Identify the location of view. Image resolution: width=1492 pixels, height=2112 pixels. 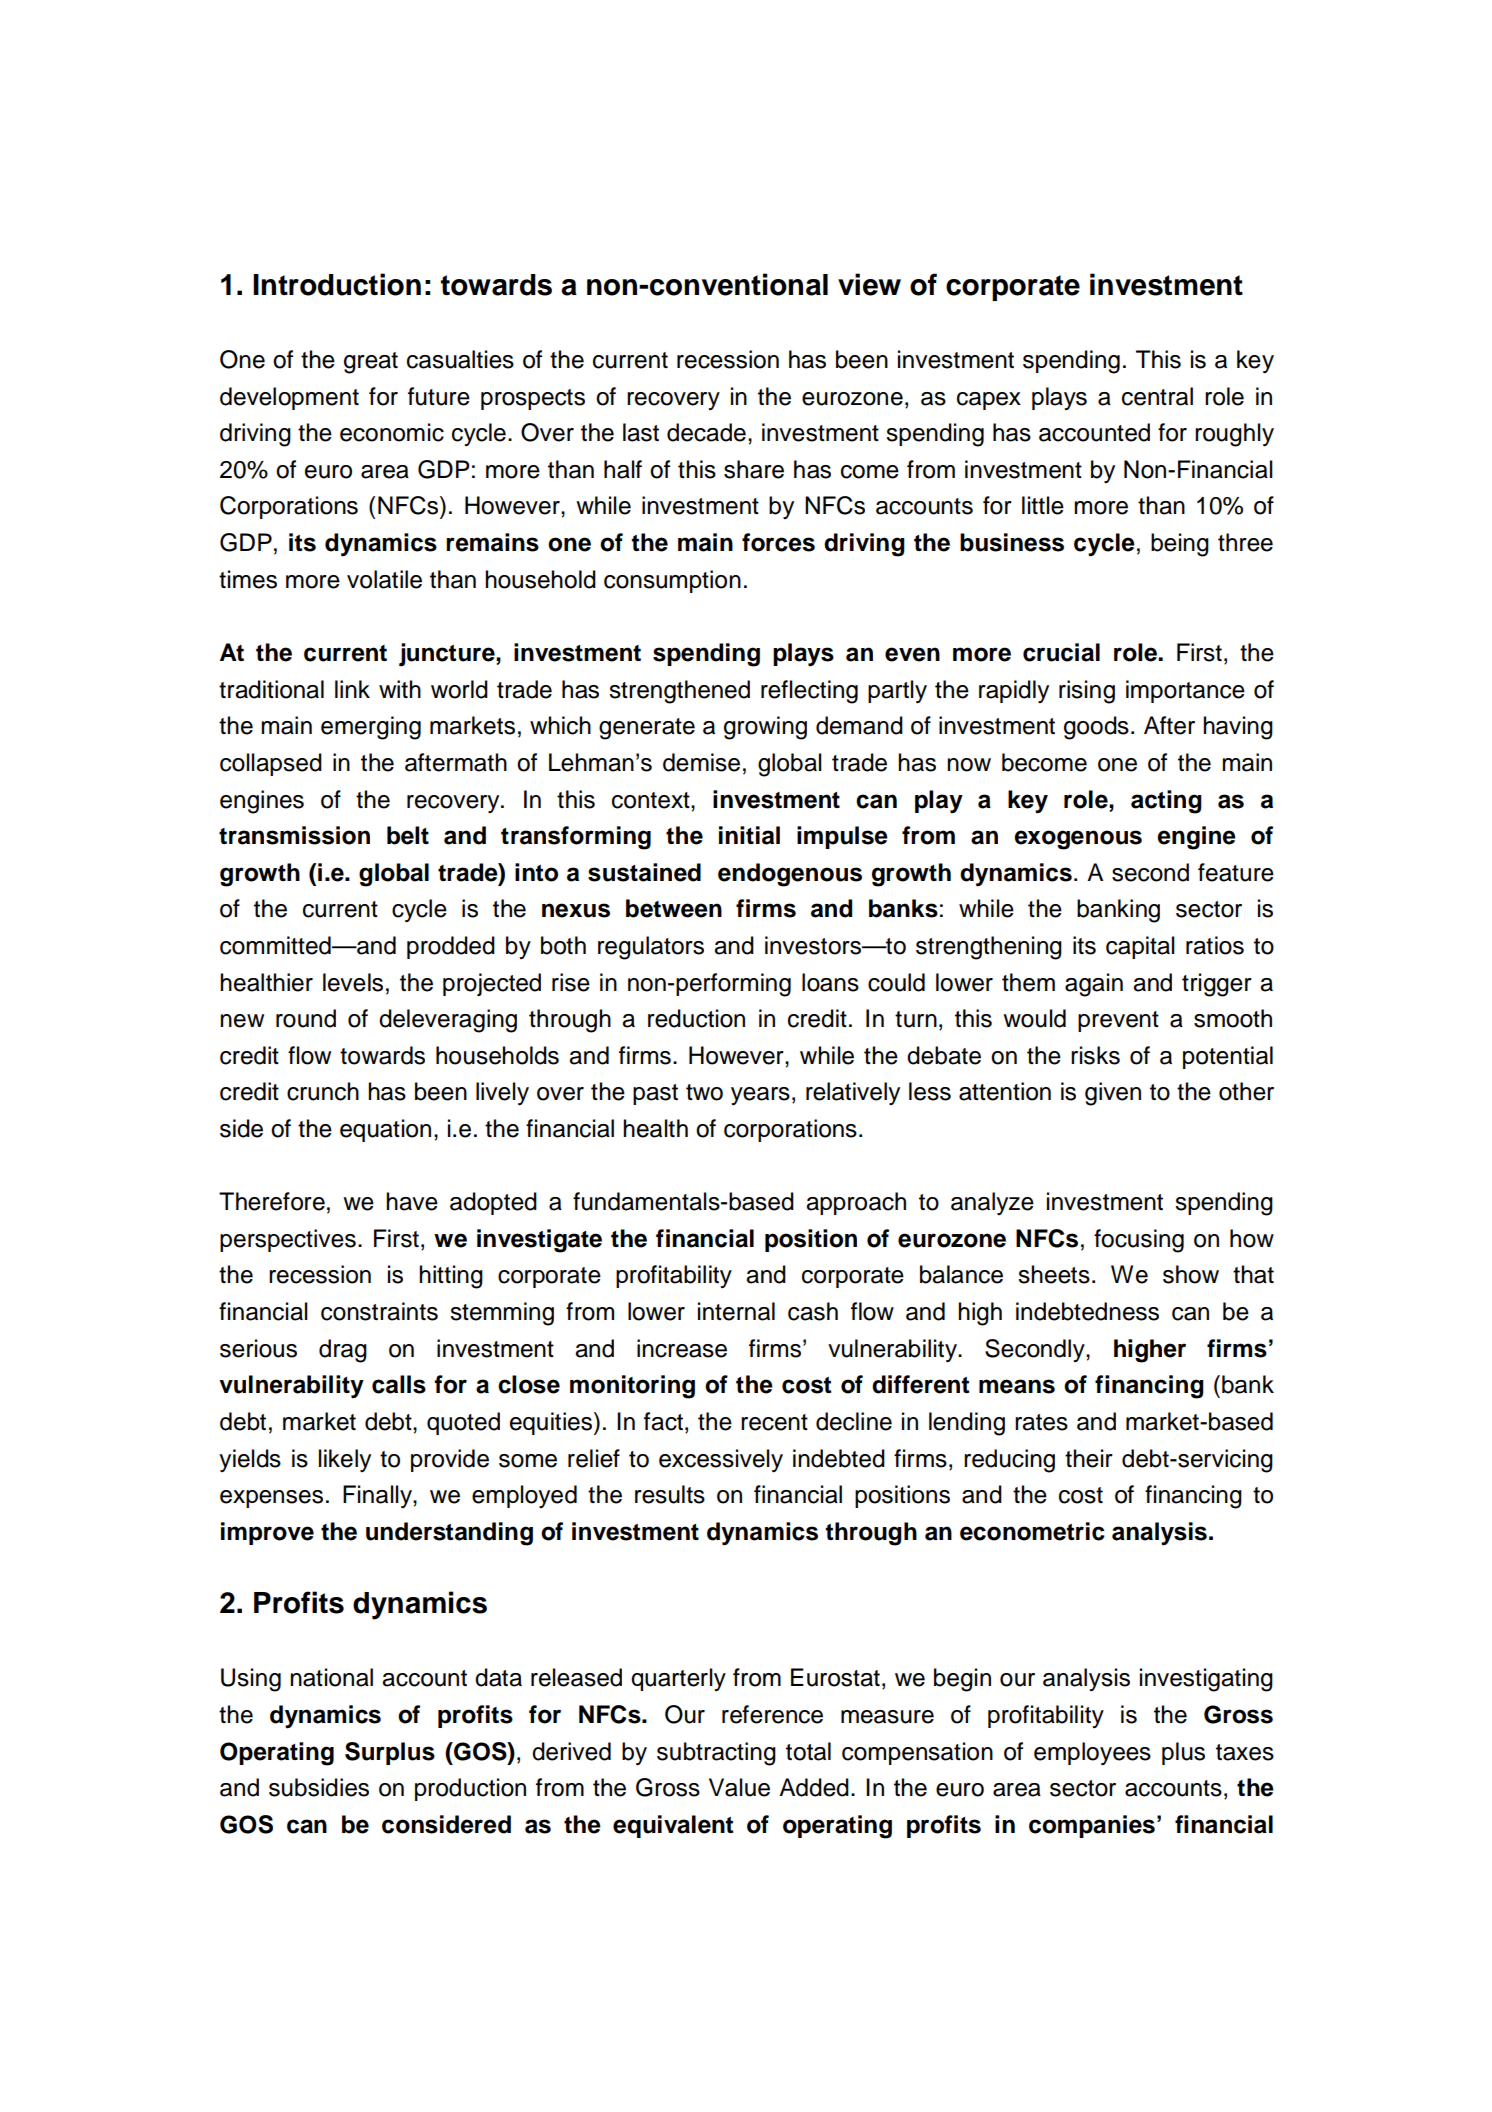
(869, 284).
